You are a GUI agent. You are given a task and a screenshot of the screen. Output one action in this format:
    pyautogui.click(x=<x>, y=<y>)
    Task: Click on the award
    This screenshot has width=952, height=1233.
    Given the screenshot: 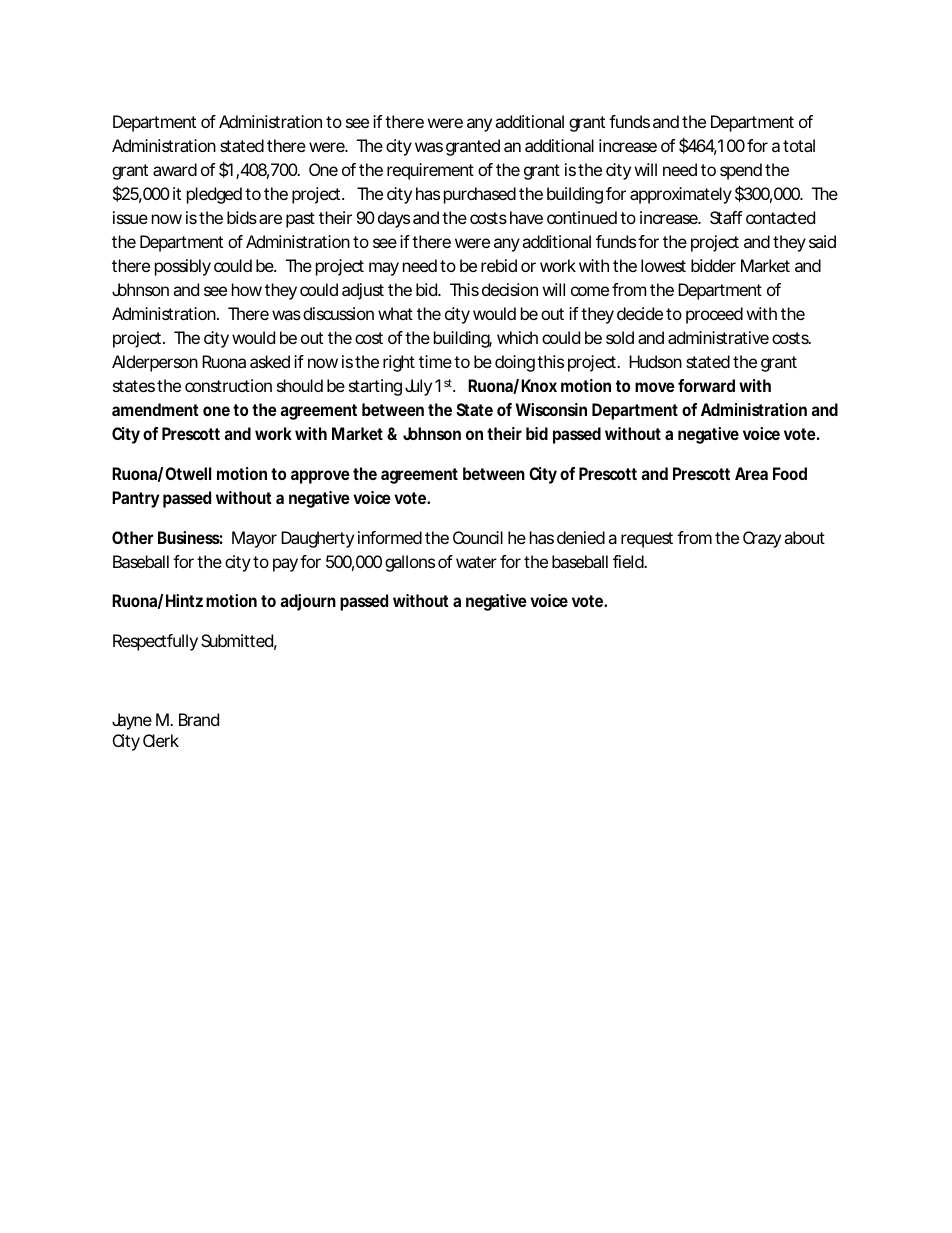 What is the action you would take?
    pyautogui.click(x=175, y=169)
